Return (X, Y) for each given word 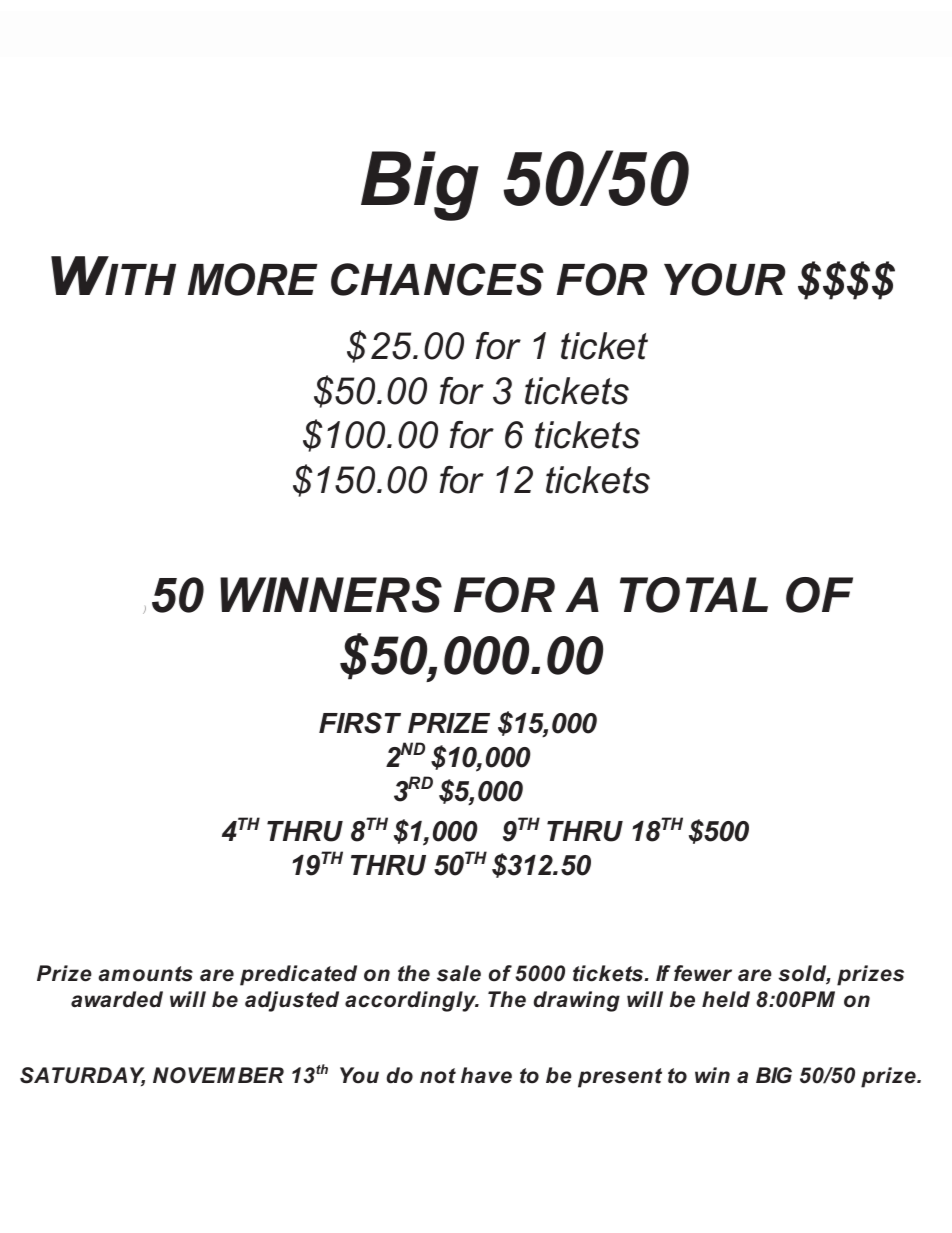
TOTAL (694, 595)
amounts (146, 974)
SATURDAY (82, 1076)
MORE (253, 279)
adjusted (292, 1001)
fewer (703, 973)
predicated (298, 975)
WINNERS (331, 595)
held (726, 999)
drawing (577, 1001)
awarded (117, 999)
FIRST (360, 723)
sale (459, 973)
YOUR (724, 279)
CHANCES (437, 279)
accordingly (412, 1001)
